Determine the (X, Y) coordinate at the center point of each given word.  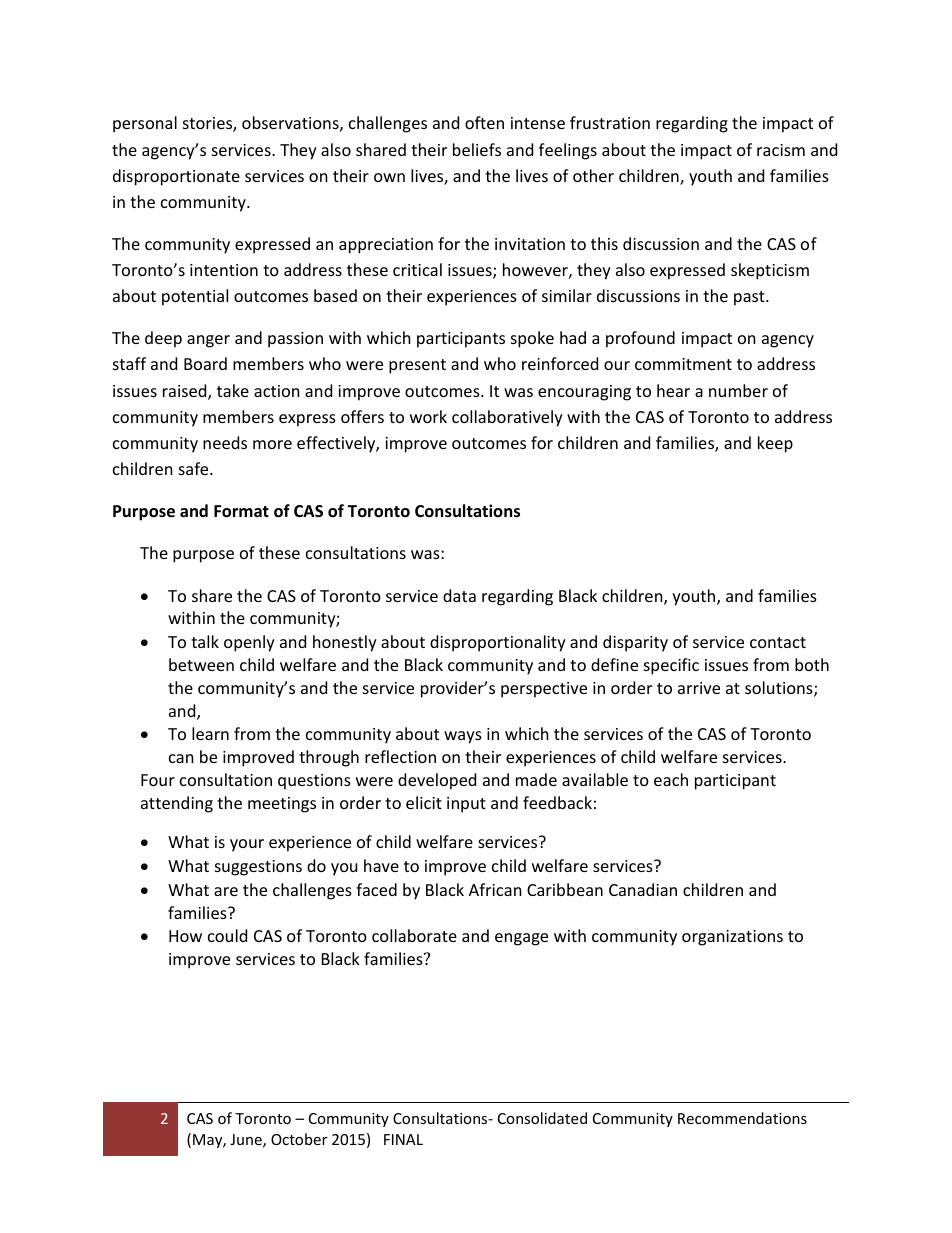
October (299, 1139)
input (466, 805)
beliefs (477, 149)
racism (781, 150)
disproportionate (176, 177)
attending (177, 804)
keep (775, 444)
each (671, 779)
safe (195, 468)
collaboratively (507, 418)
